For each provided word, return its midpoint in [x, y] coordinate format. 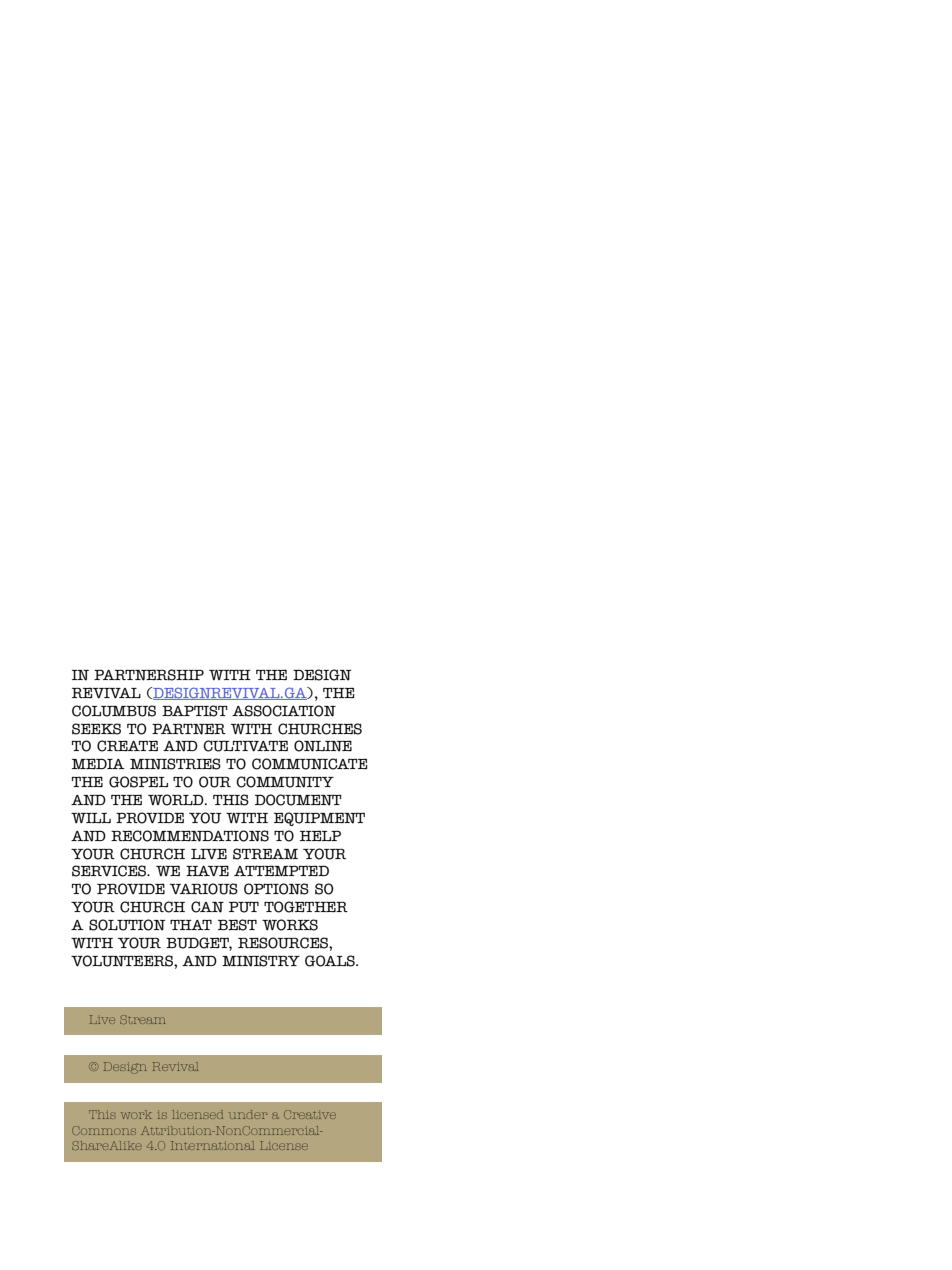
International [212, 1145]
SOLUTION [127, 925]
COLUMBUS [114, 711]
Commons [104, 1130]
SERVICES [110, 871]
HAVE [207, 870]
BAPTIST [195, 711]
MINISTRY [261, 961]
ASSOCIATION [284, 711]
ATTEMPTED [281, 870]
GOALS [331, 961]
